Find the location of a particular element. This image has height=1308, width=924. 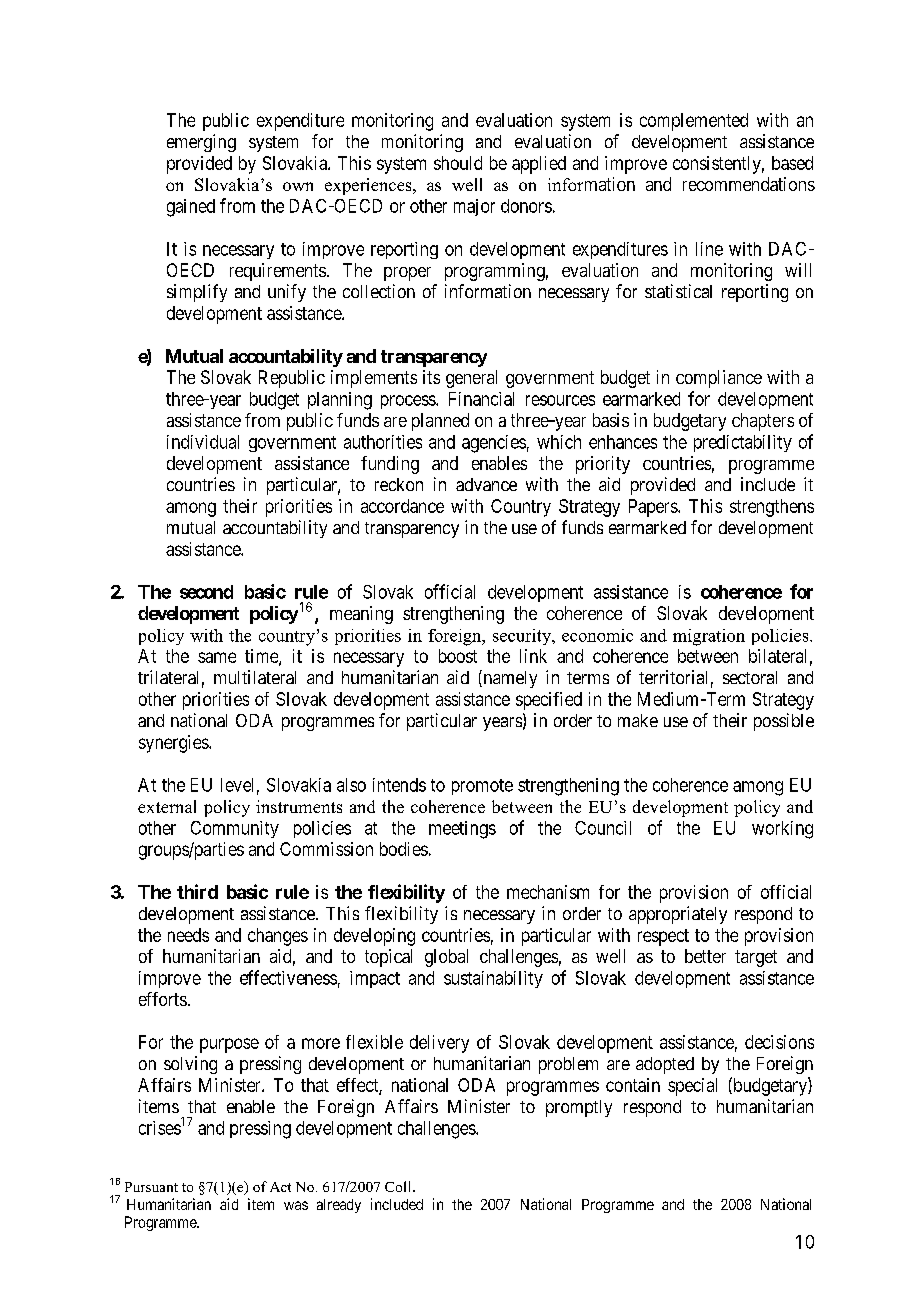

emerging is located at coordinates (201, 143).
